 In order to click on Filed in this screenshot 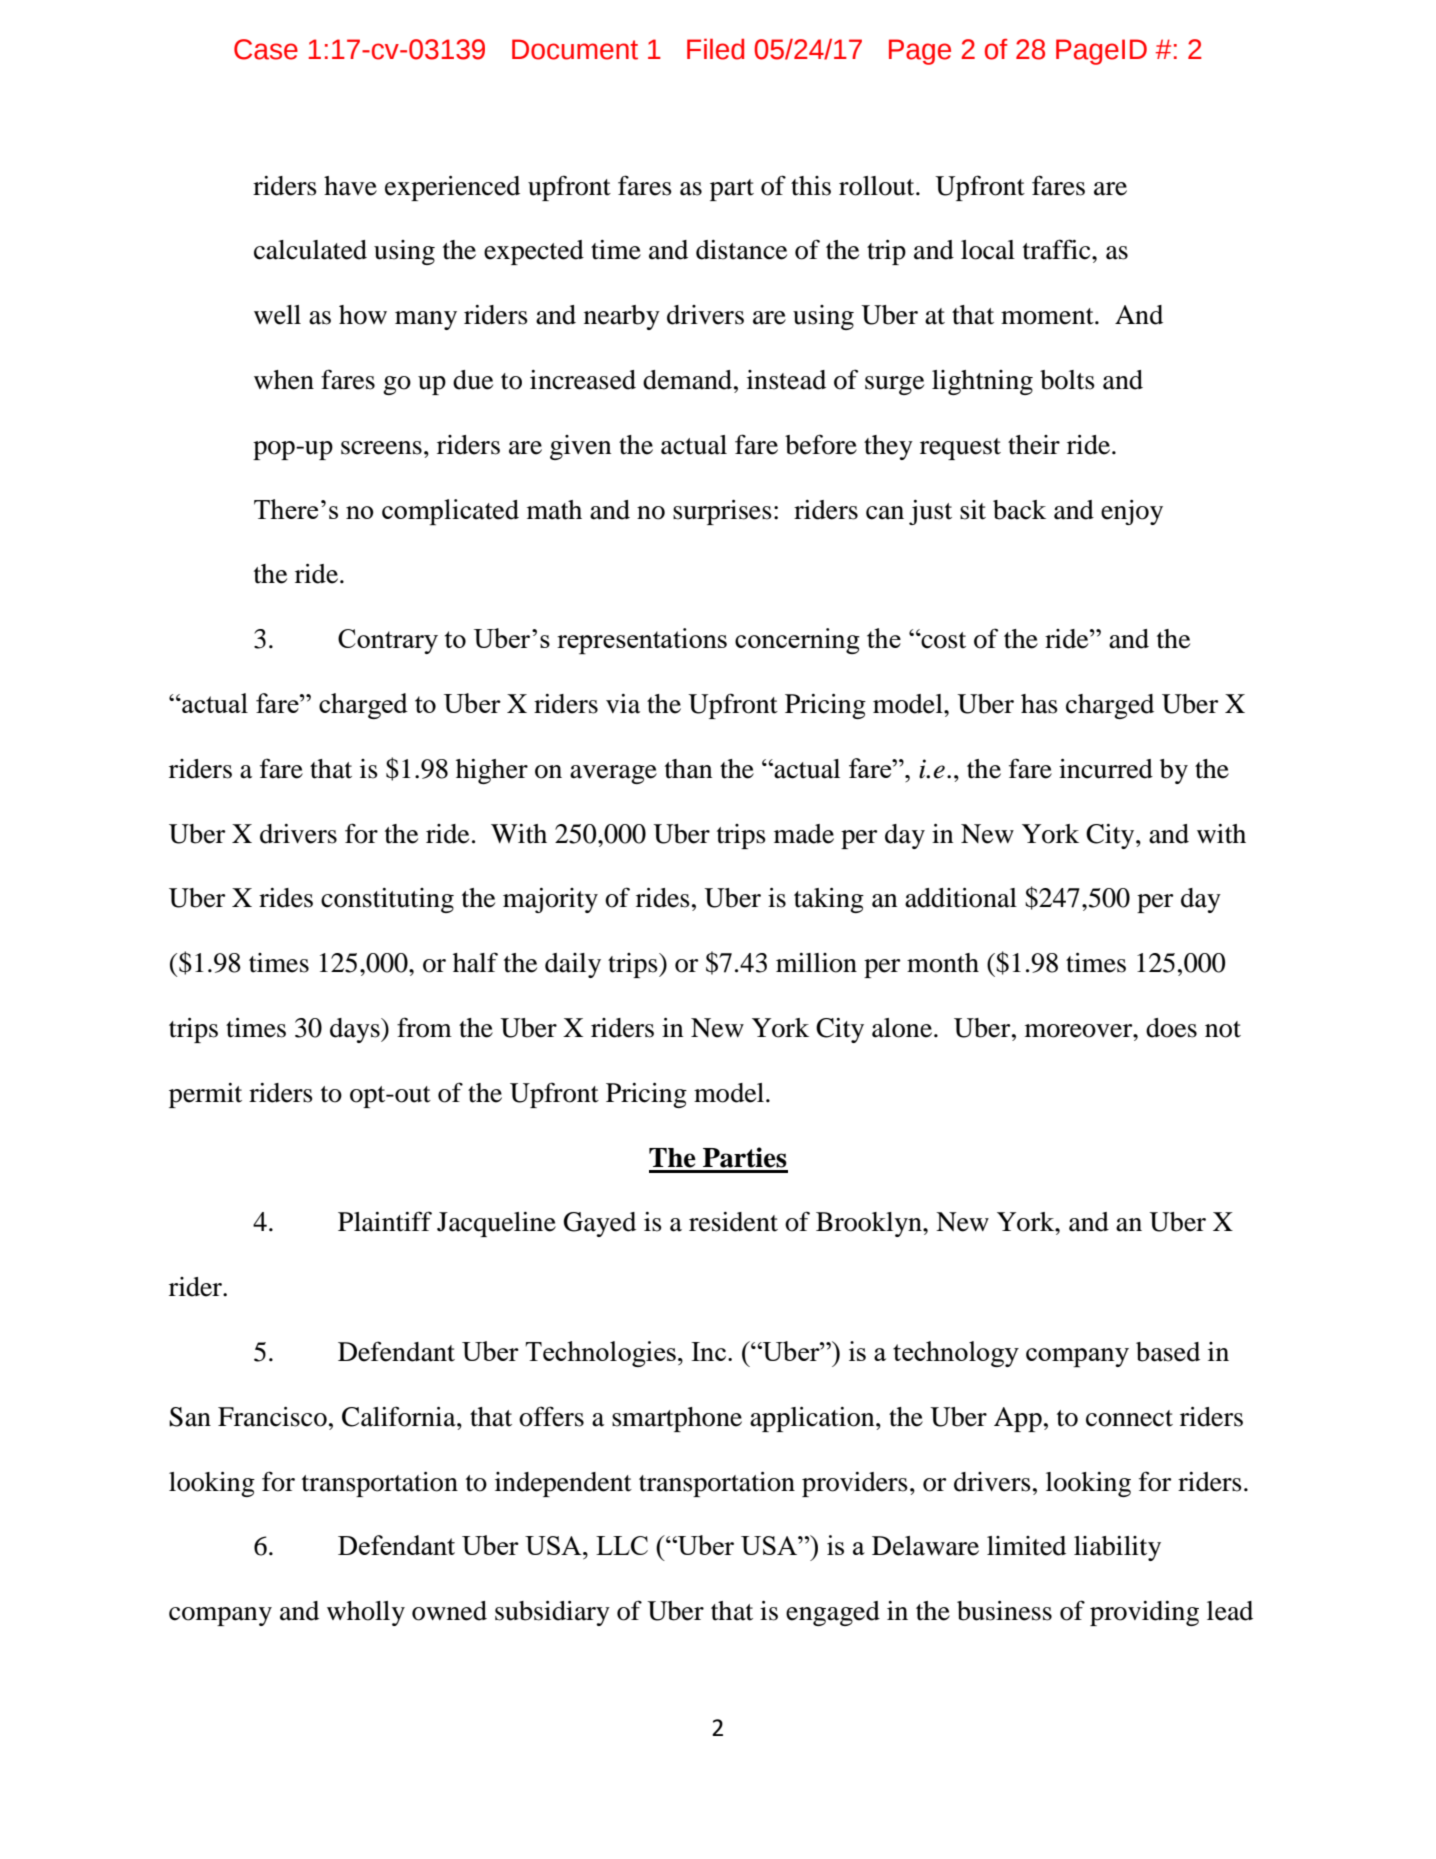, I will do `click(715, 49)`.
